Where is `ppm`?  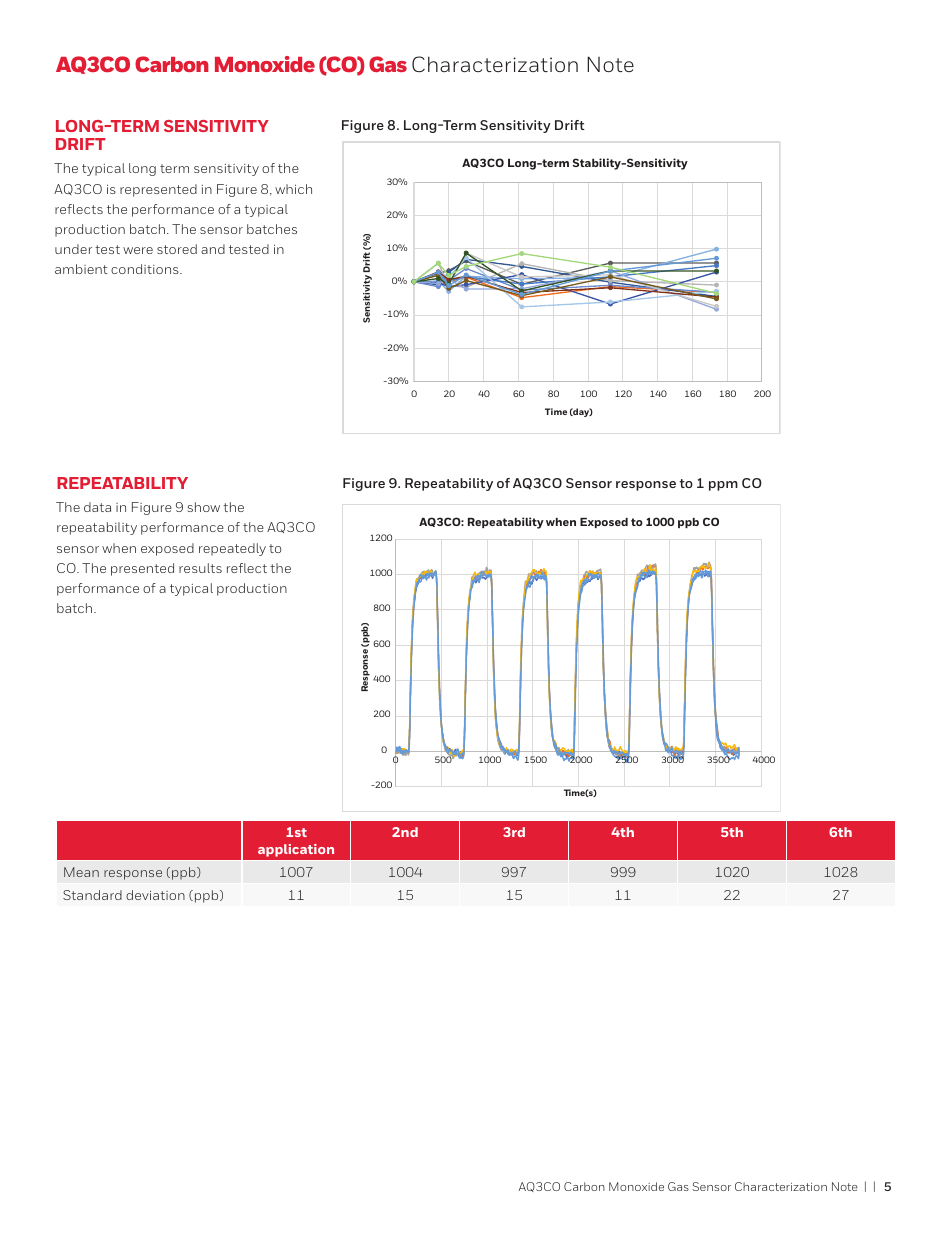 ppm is located at coordinates (723, 486).
